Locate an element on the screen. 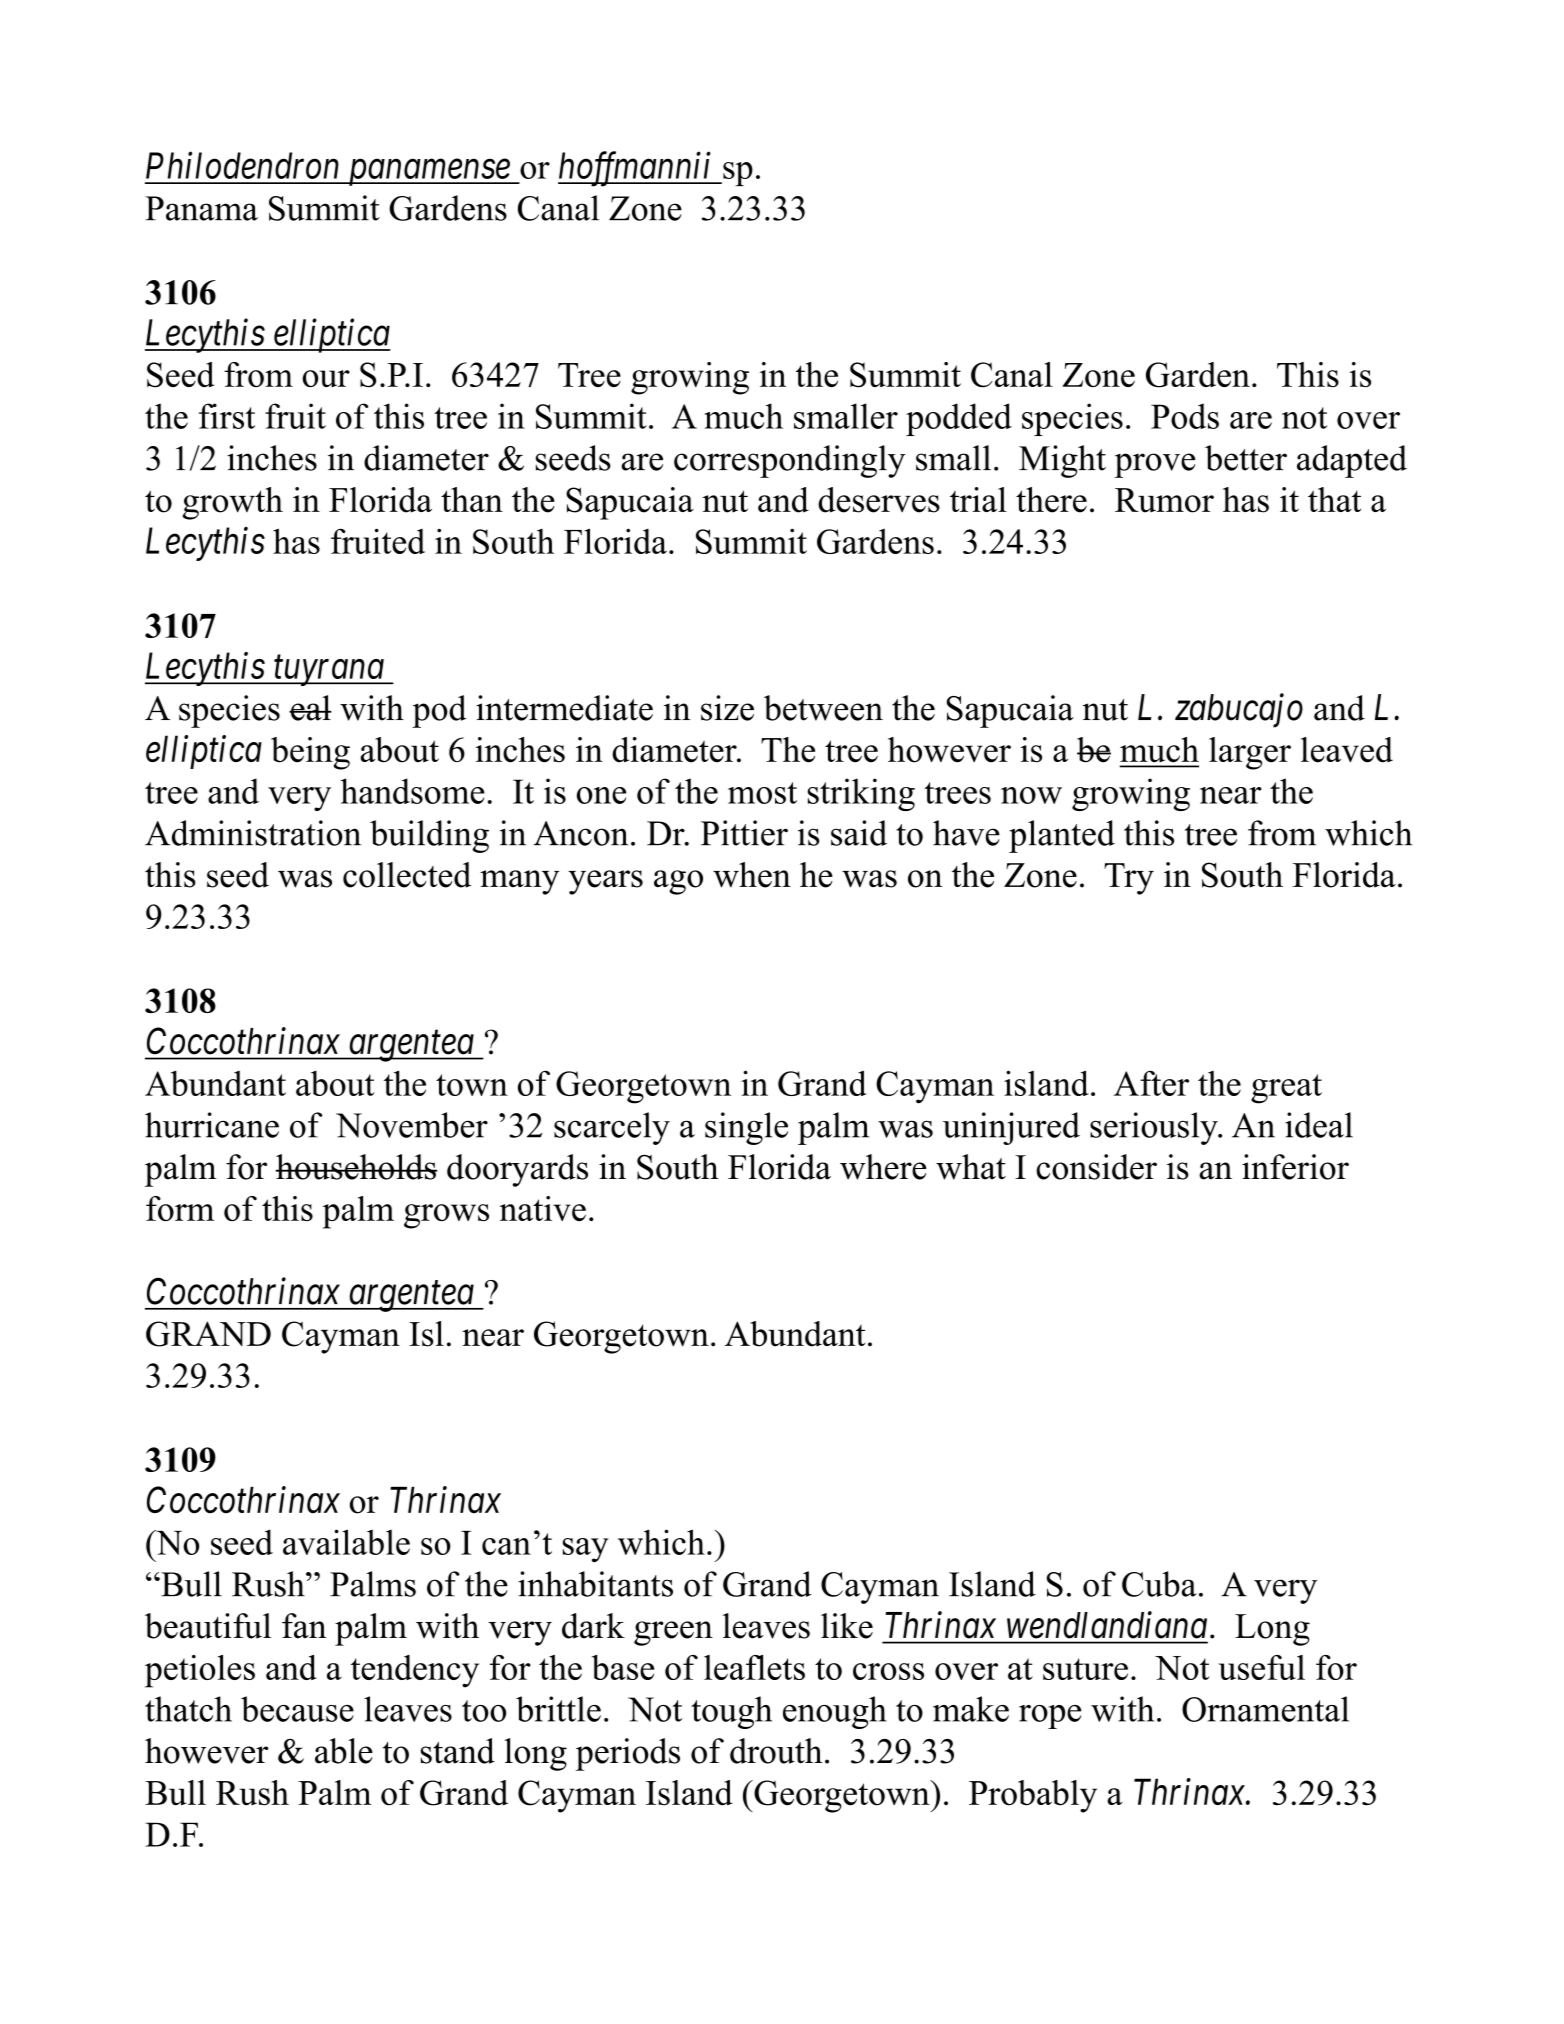 This screenshot has height=2024, width=1564. Administration is located at coordinates (253, 833).
